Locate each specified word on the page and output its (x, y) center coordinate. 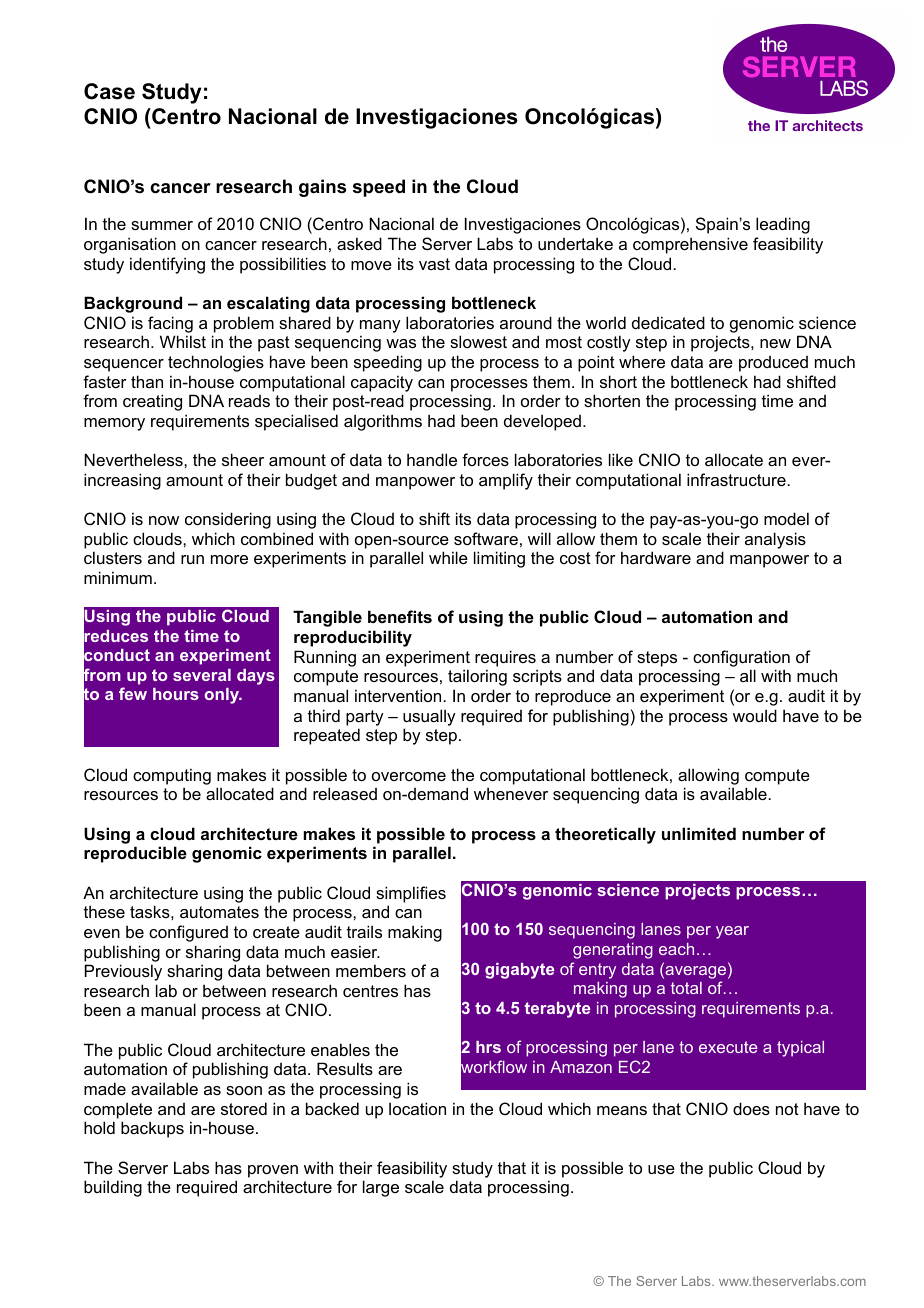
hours (176, 694)
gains (322, 188)
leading (783, 225)
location (417, 1108)
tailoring (477, 677)
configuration (741, 658)
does (751, 1108)
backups (152, 1129)
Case (109, 91)
